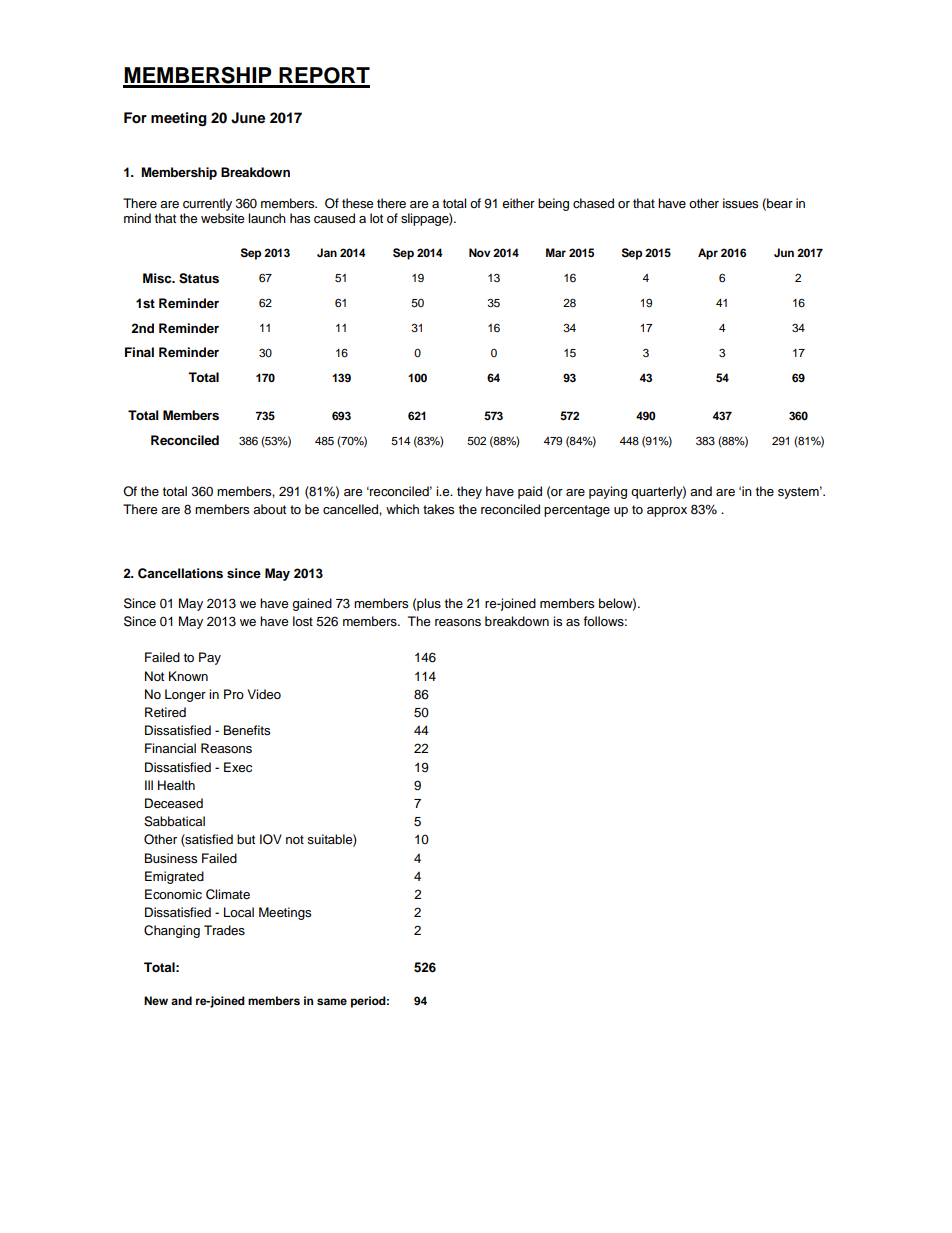 The image size is (952, 1233). I want to click on New, so click(156, 1000).
